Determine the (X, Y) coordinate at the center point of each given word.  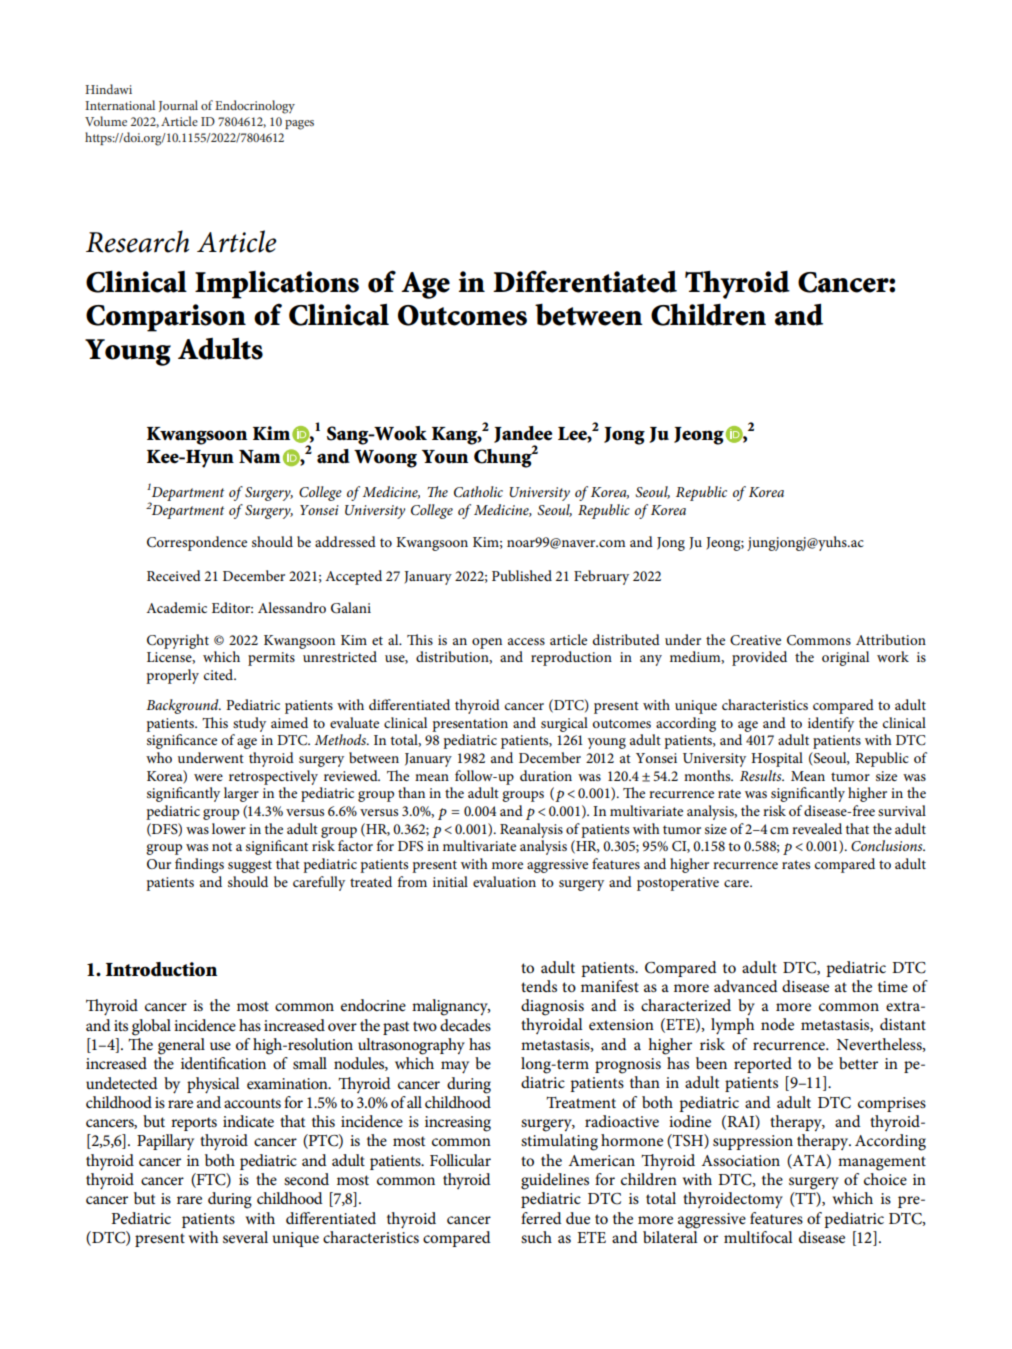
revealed (817, 828)
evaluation (504, 881)
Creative (755, 640)
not (222, 846)
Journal (178, 106)
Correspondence (197, 543)
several (245, 1237)
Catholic (478, 492)
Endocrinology (255, 107)
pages (299, 125)
